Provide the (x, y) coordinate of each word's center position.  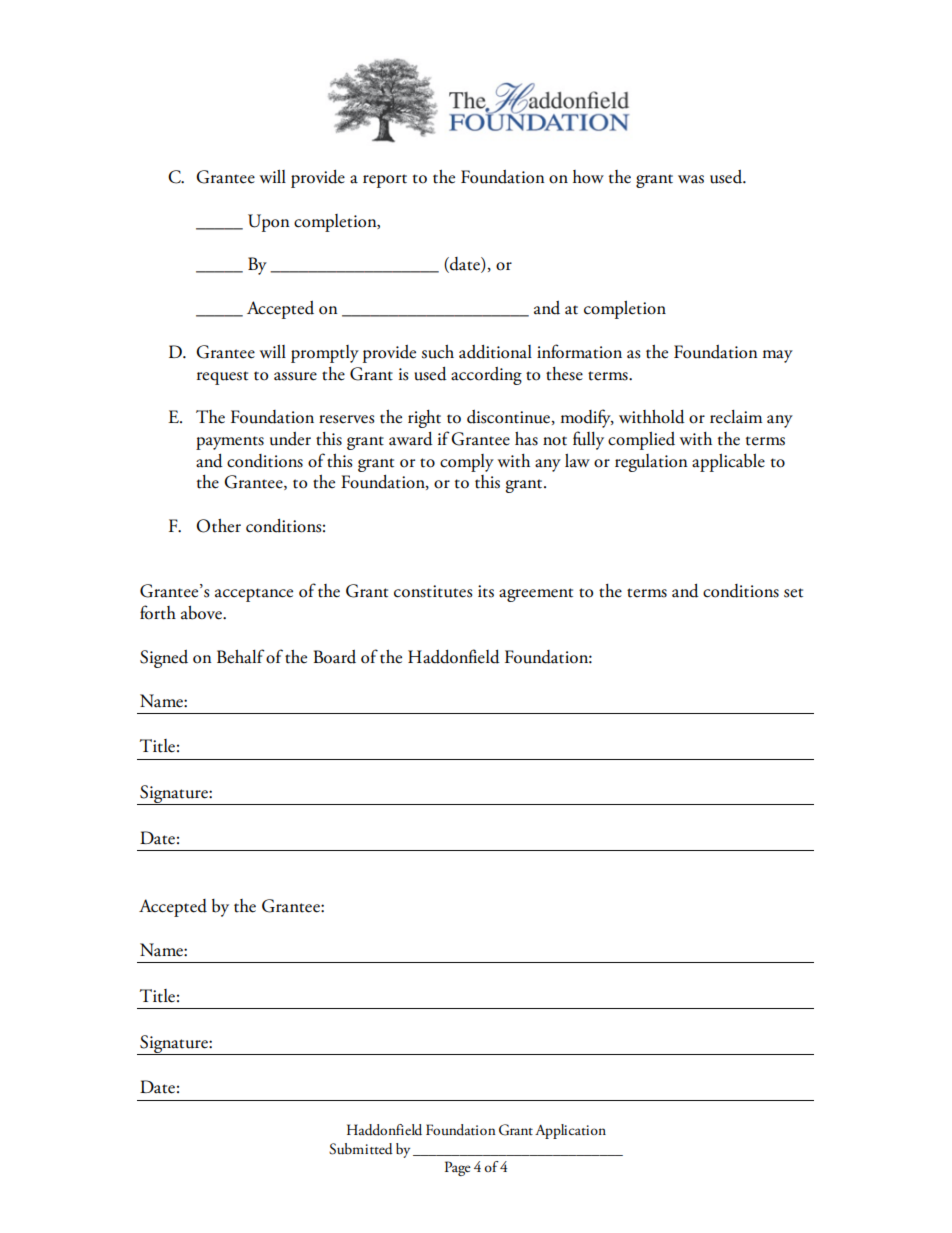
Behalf (241, 656)
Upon (269, 223)
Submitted (361, 1149)
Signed (164, 659)
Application (570, 1131)
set (793, 593)
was (691, 179)
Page (458, 1168)
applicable (728, 463)
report (385, 181)
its (486, 591)
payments (230, 443)
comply (467, 463)
